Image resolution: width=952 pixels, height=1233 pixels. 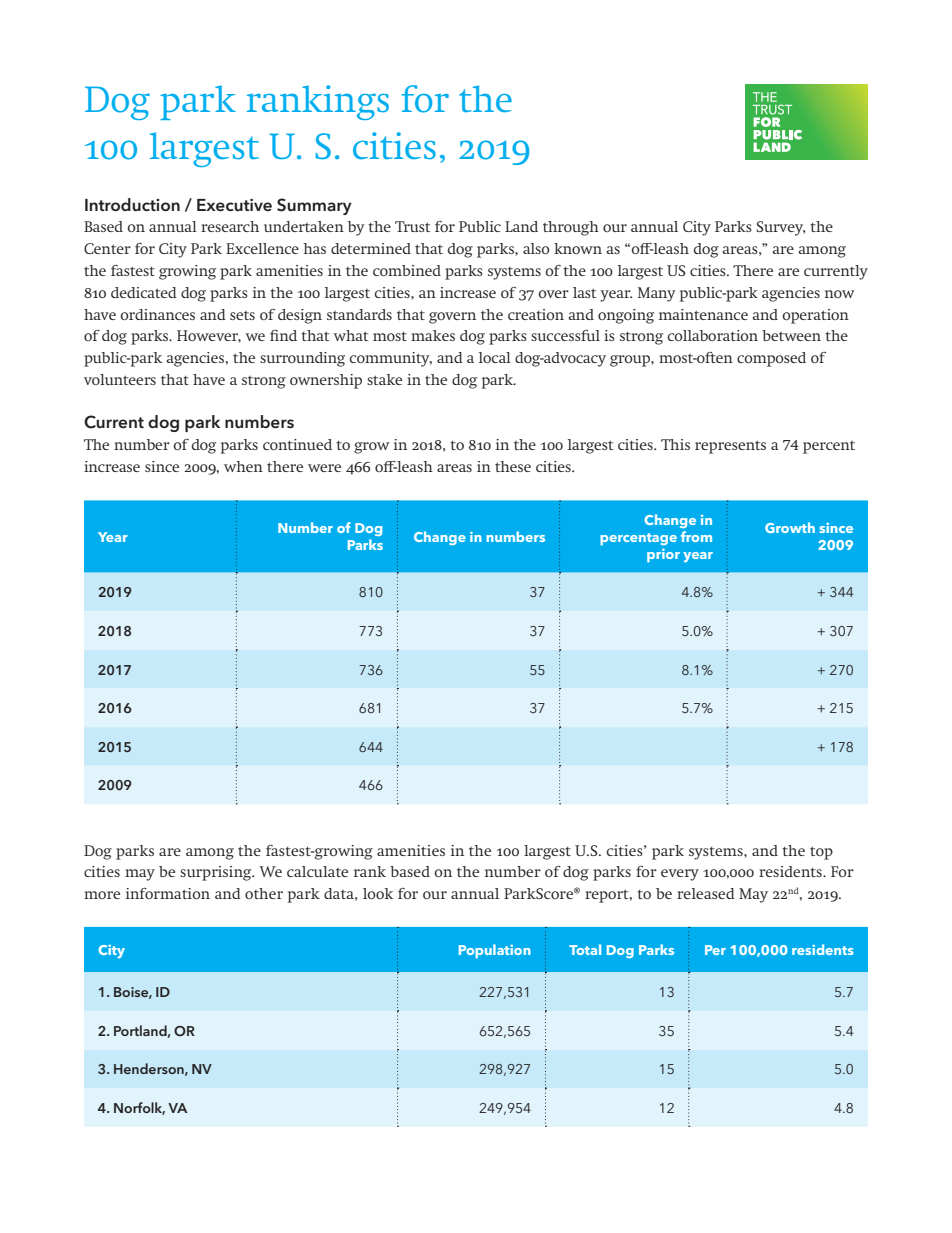 I want to click on were, so click(x=324, y=468).
